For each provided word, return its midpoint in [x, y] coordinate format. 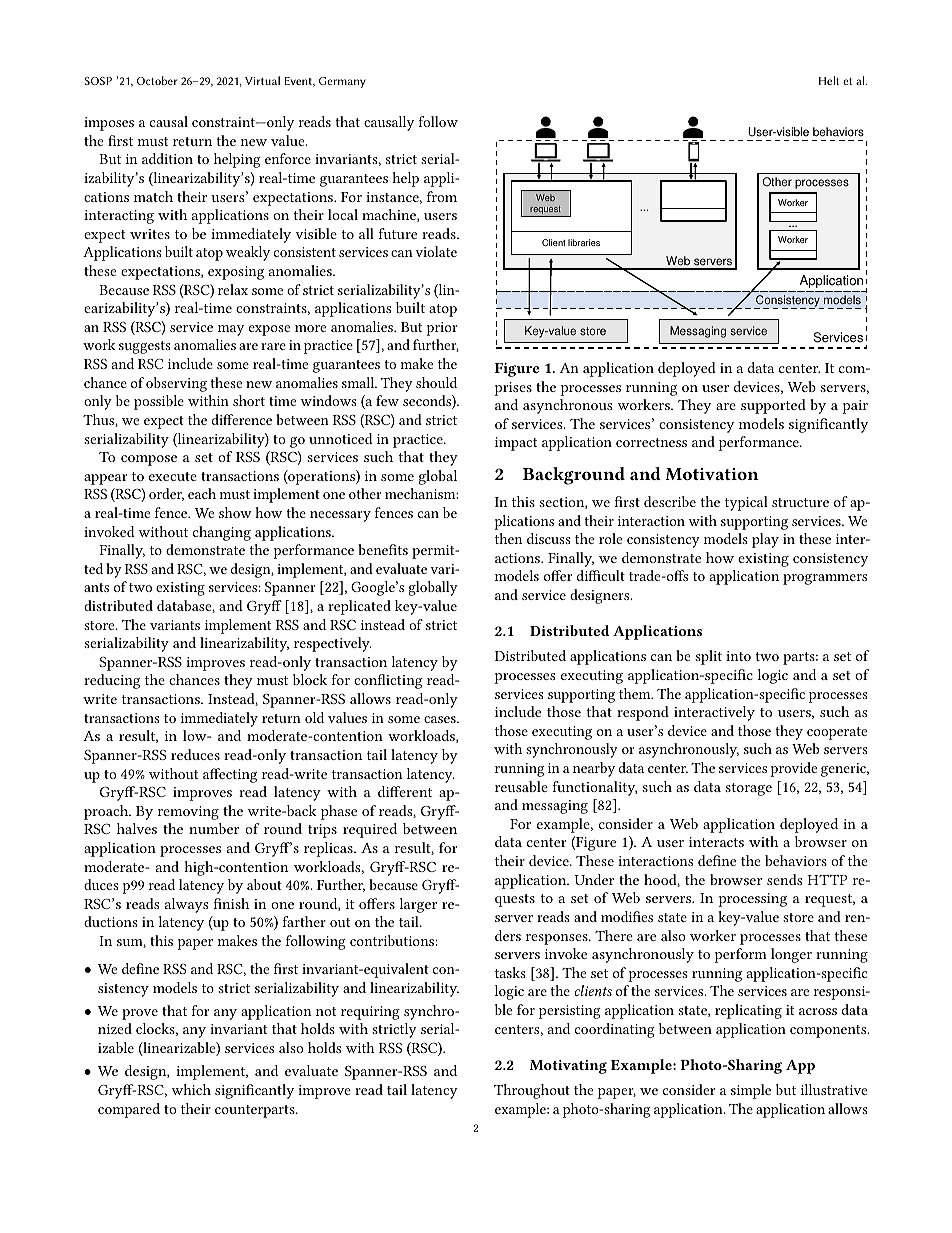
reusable [521, 786]
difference [242, 419]
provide [793, 769]
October [157, 80]
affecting [230, 775]
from [442, 196]
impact [516, 444]
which [191, 1089]
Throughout [532, 1091]
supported [773, 406]
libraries [584, 242]
